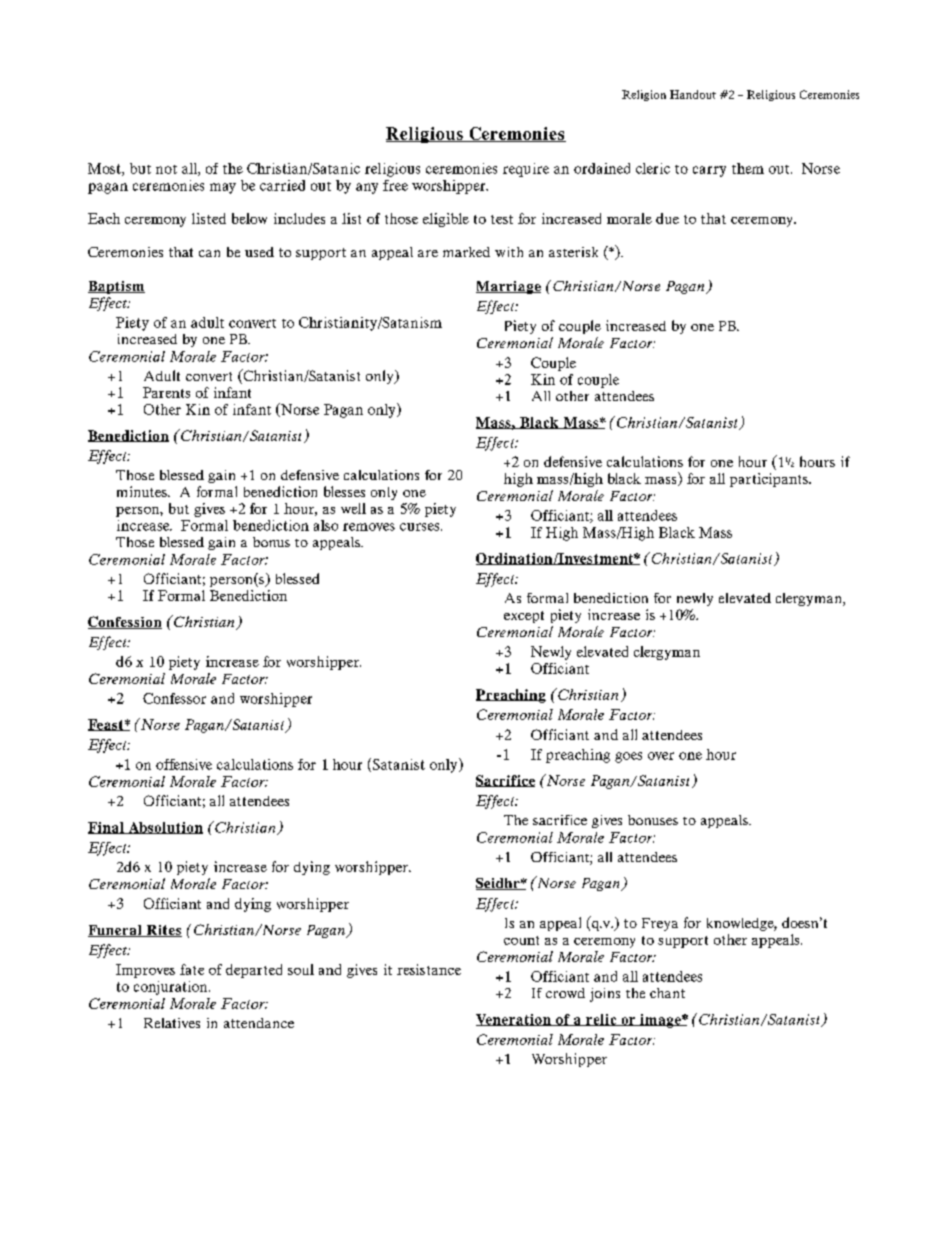  I want to click on Handout, so click(693, 94).
